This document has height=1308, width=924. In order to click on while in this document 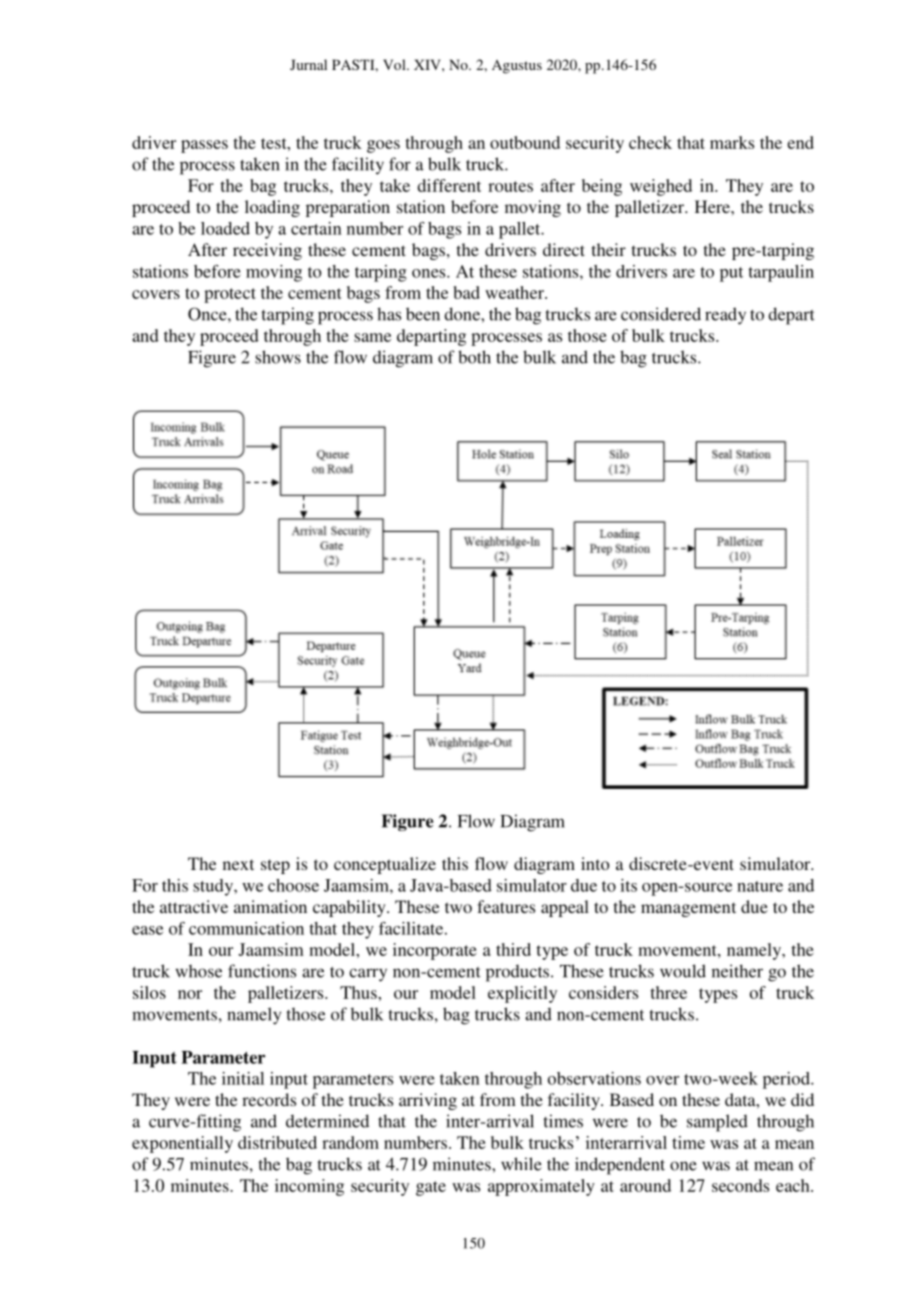, I will do `click(521, 1164)`.
